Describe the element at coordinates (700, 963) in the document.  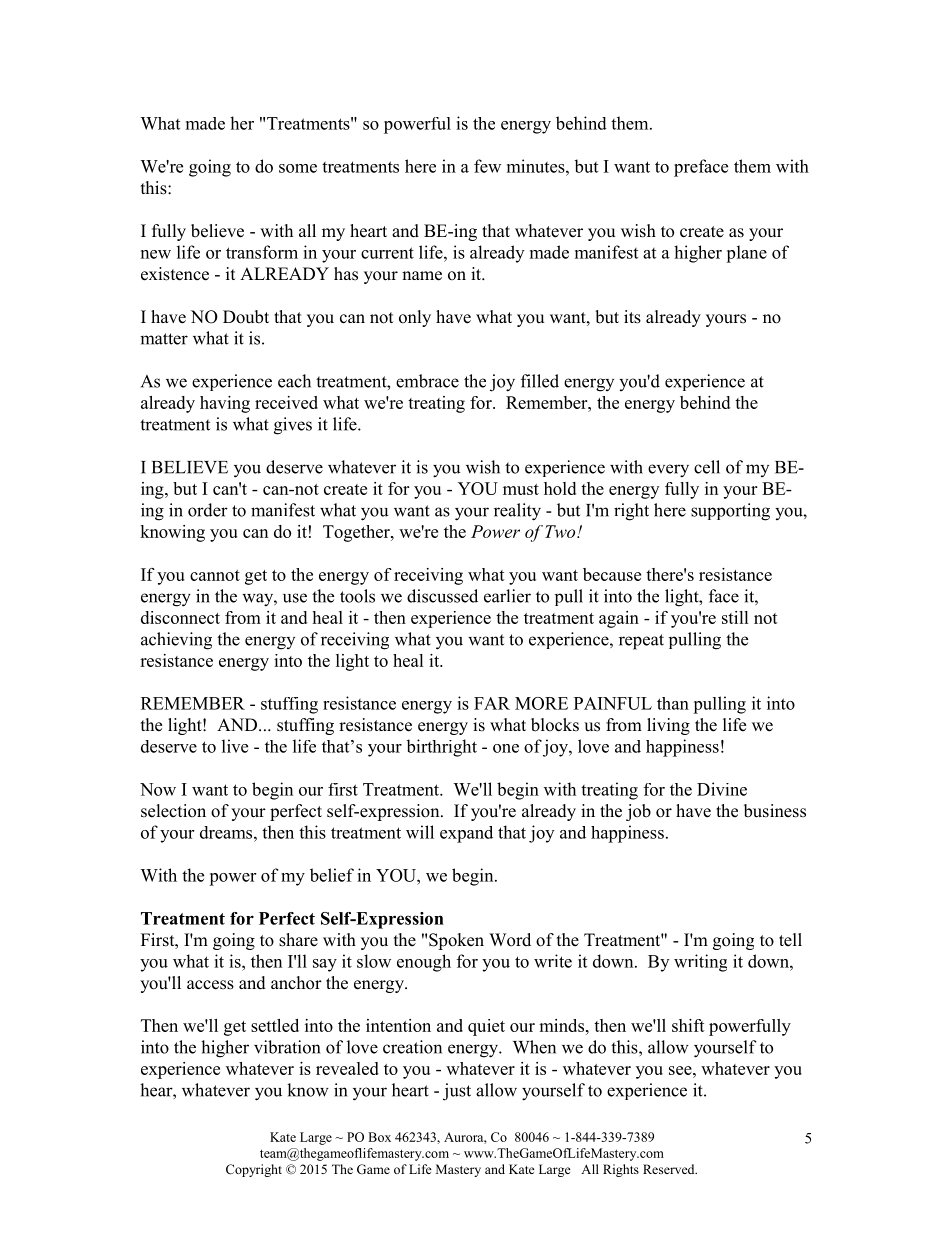
I see `writing` at that location.
